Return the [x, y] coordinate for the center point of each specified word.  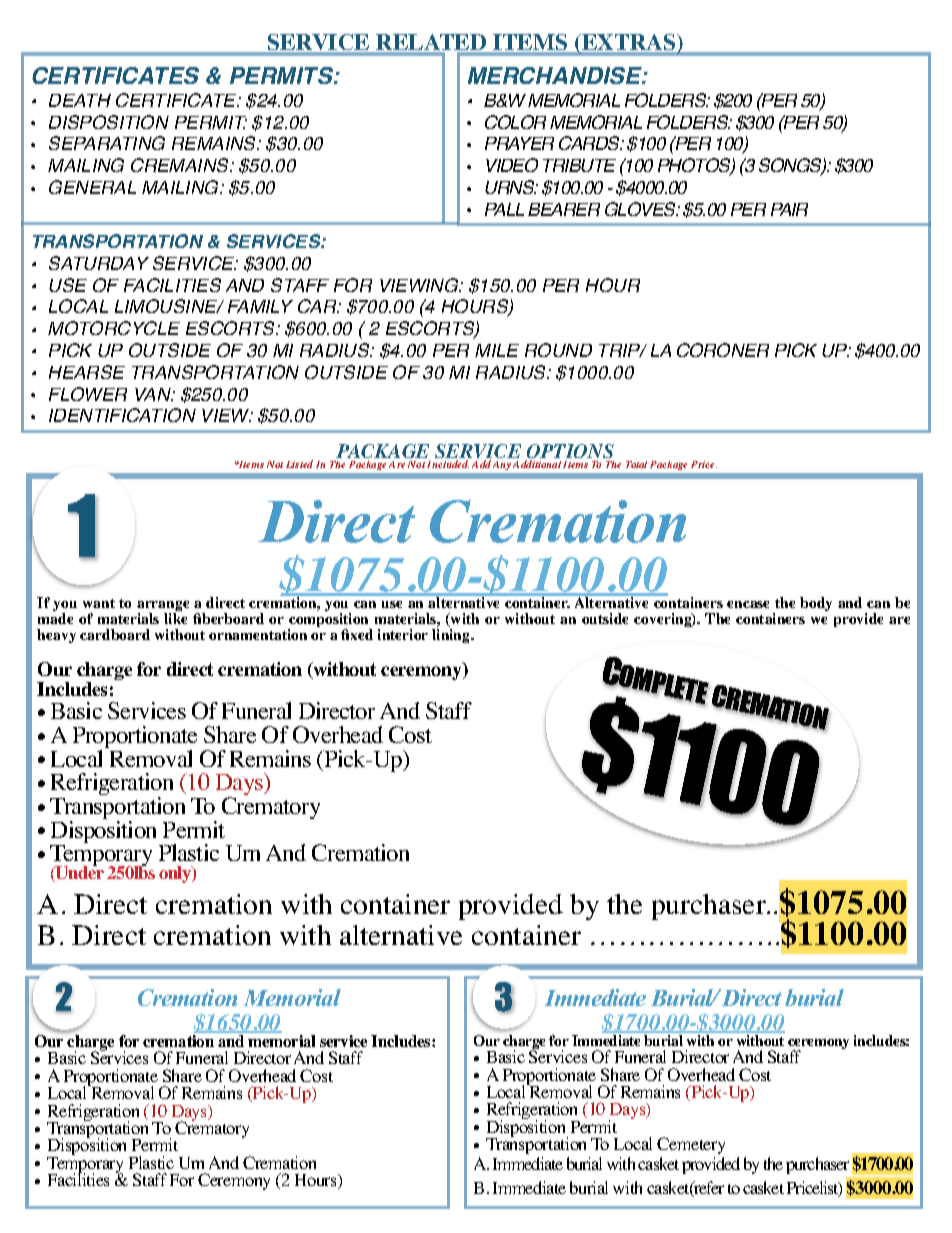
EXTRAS [629, 42]
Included [448, 464]
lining [452, 636]
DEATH [80, 100]
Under [79, 873]
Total [636, 464]
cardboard [115, 634]
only [176, 874]
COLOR [515, 122]
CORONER [723, 350]
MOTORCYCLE [114, 328]
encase [748, 604]
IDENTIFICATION [122, 415]
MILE [497, 350]
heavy [56, 636]
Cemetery [691, 1145]
